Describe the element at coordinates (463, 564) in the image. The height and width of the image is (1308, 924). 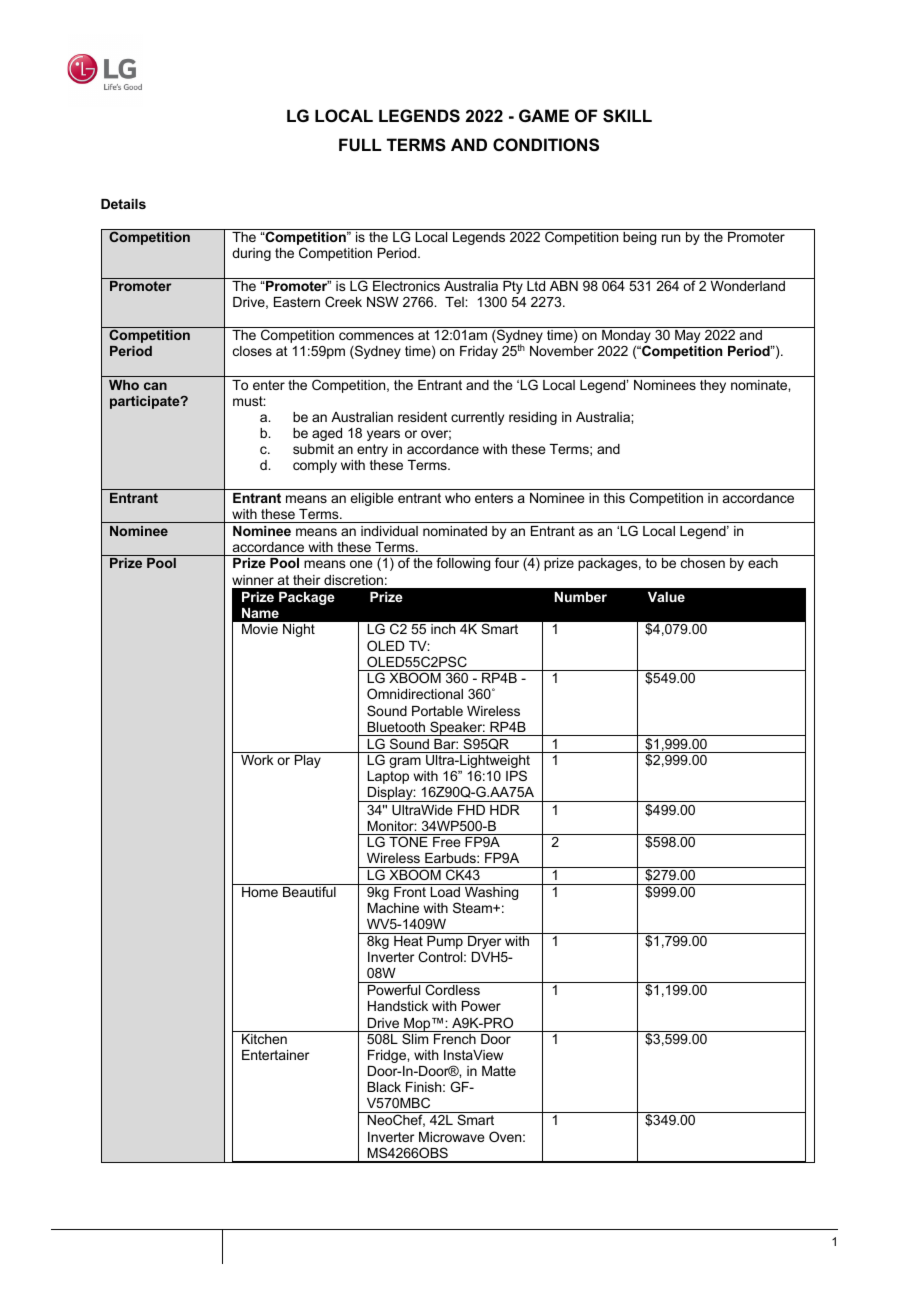
I see `following` at that location.
